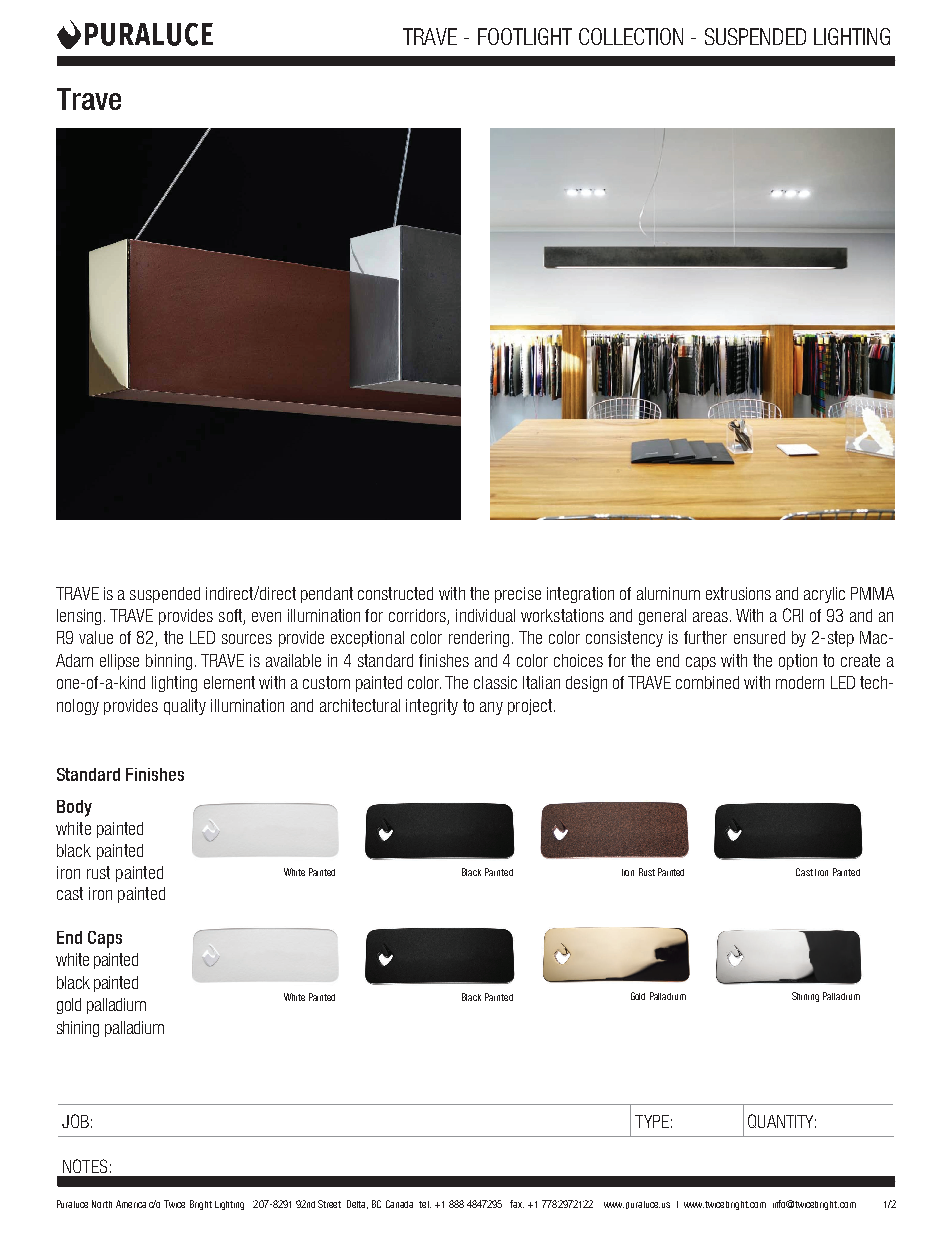  I want to click on extrusions, so click(738, 593).
